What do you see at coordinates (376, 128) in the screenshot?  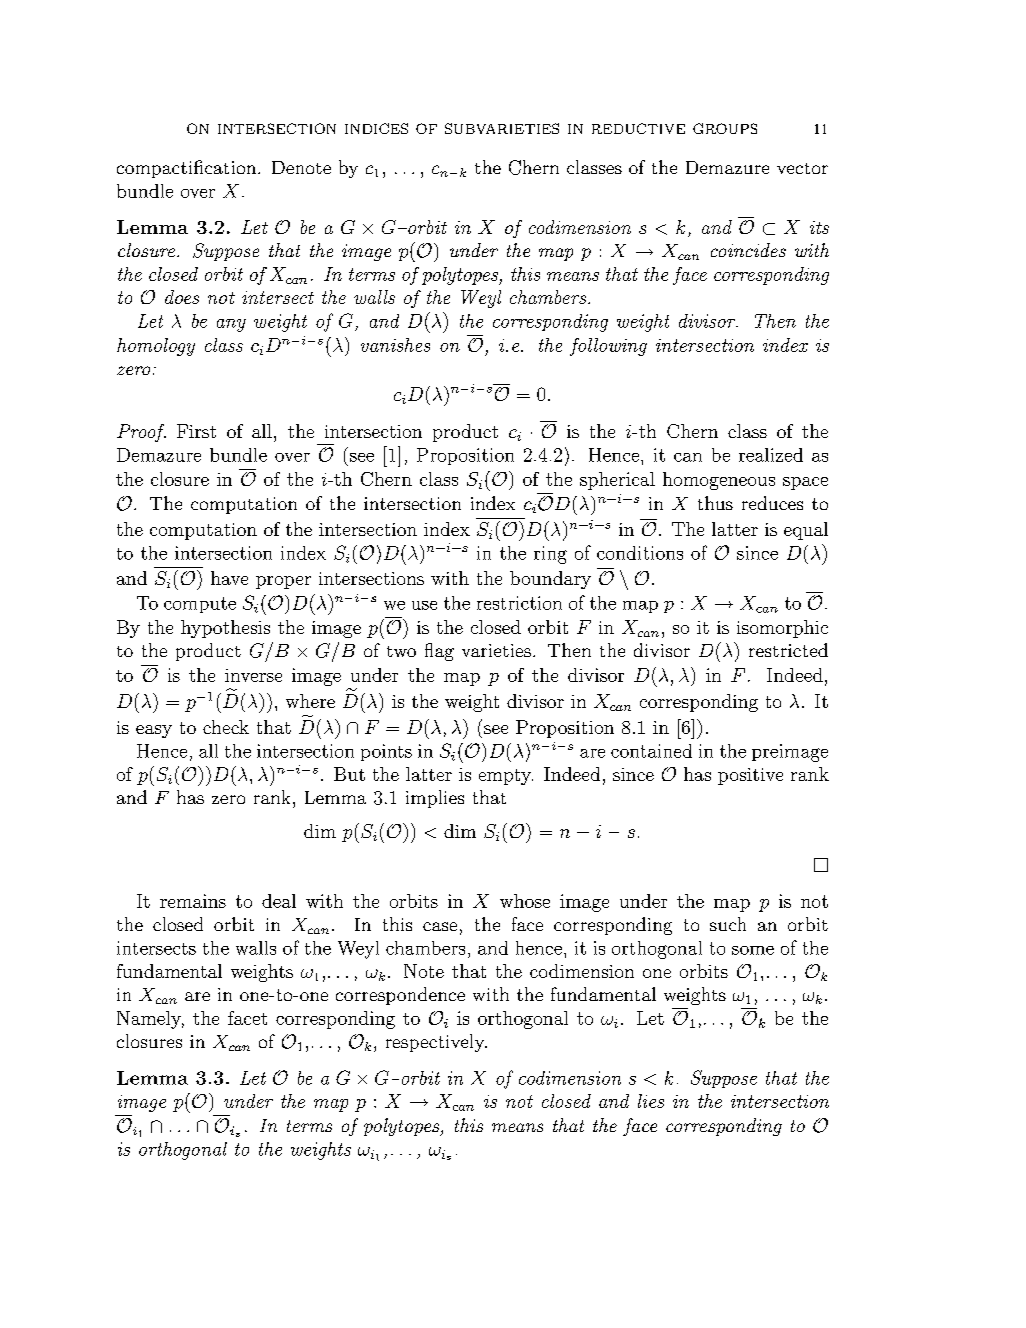 I see `INDICES` at bounding box center [376, 128].
